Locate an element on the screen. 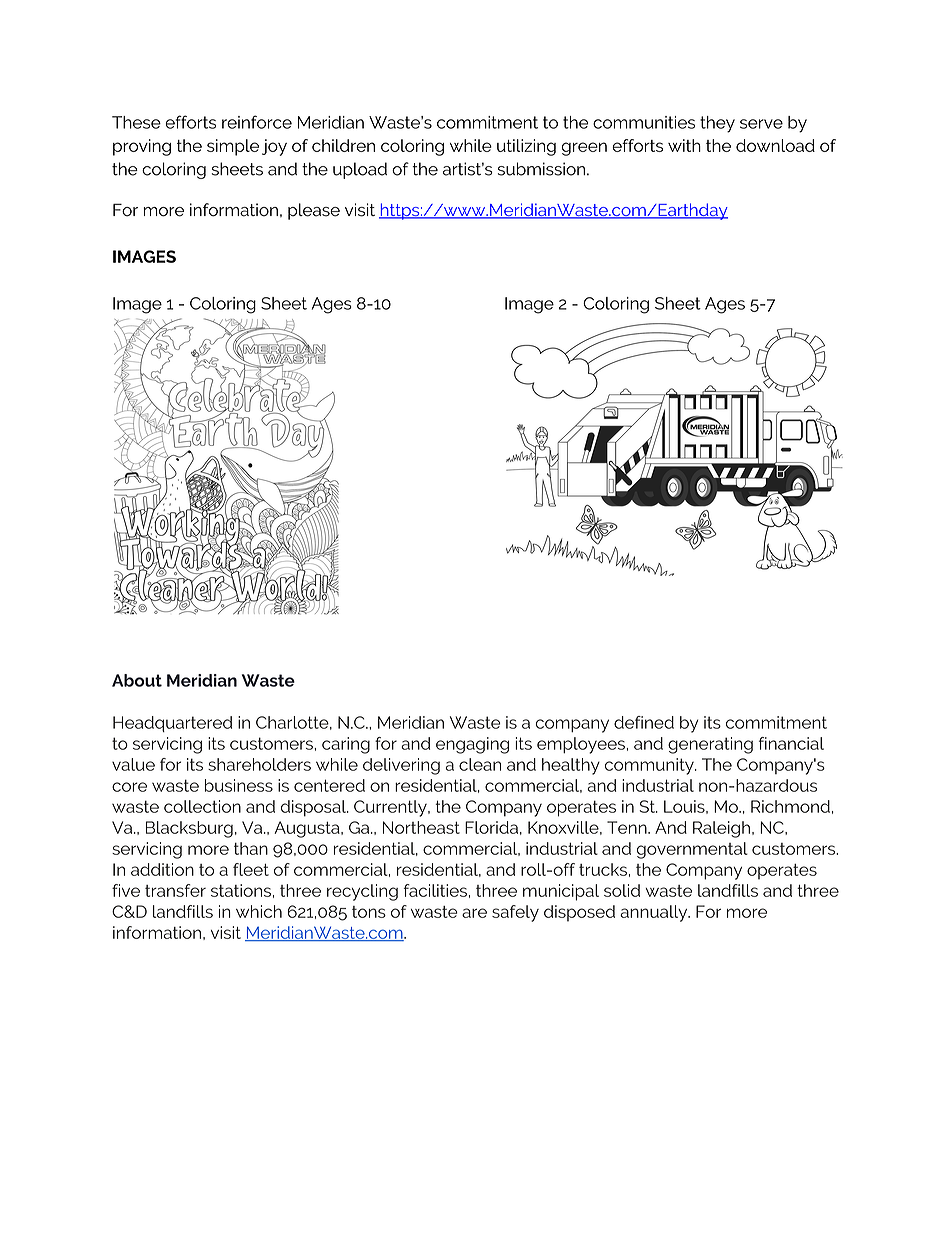 The image size is (952, 1233). engaging is located at coordinates (472, 745).
